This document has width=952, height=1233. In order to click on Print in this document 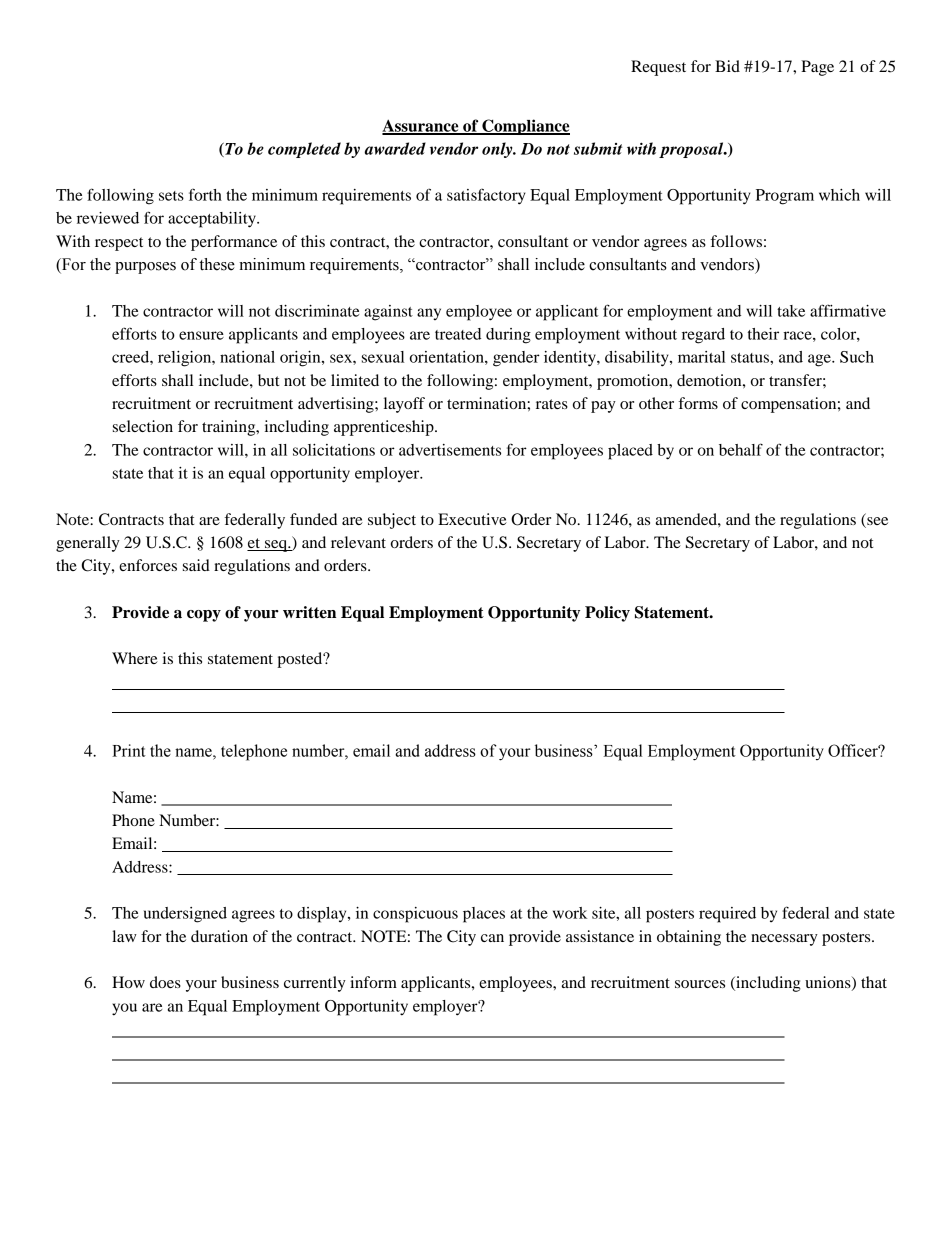, I will do `click(129, 750)`.
